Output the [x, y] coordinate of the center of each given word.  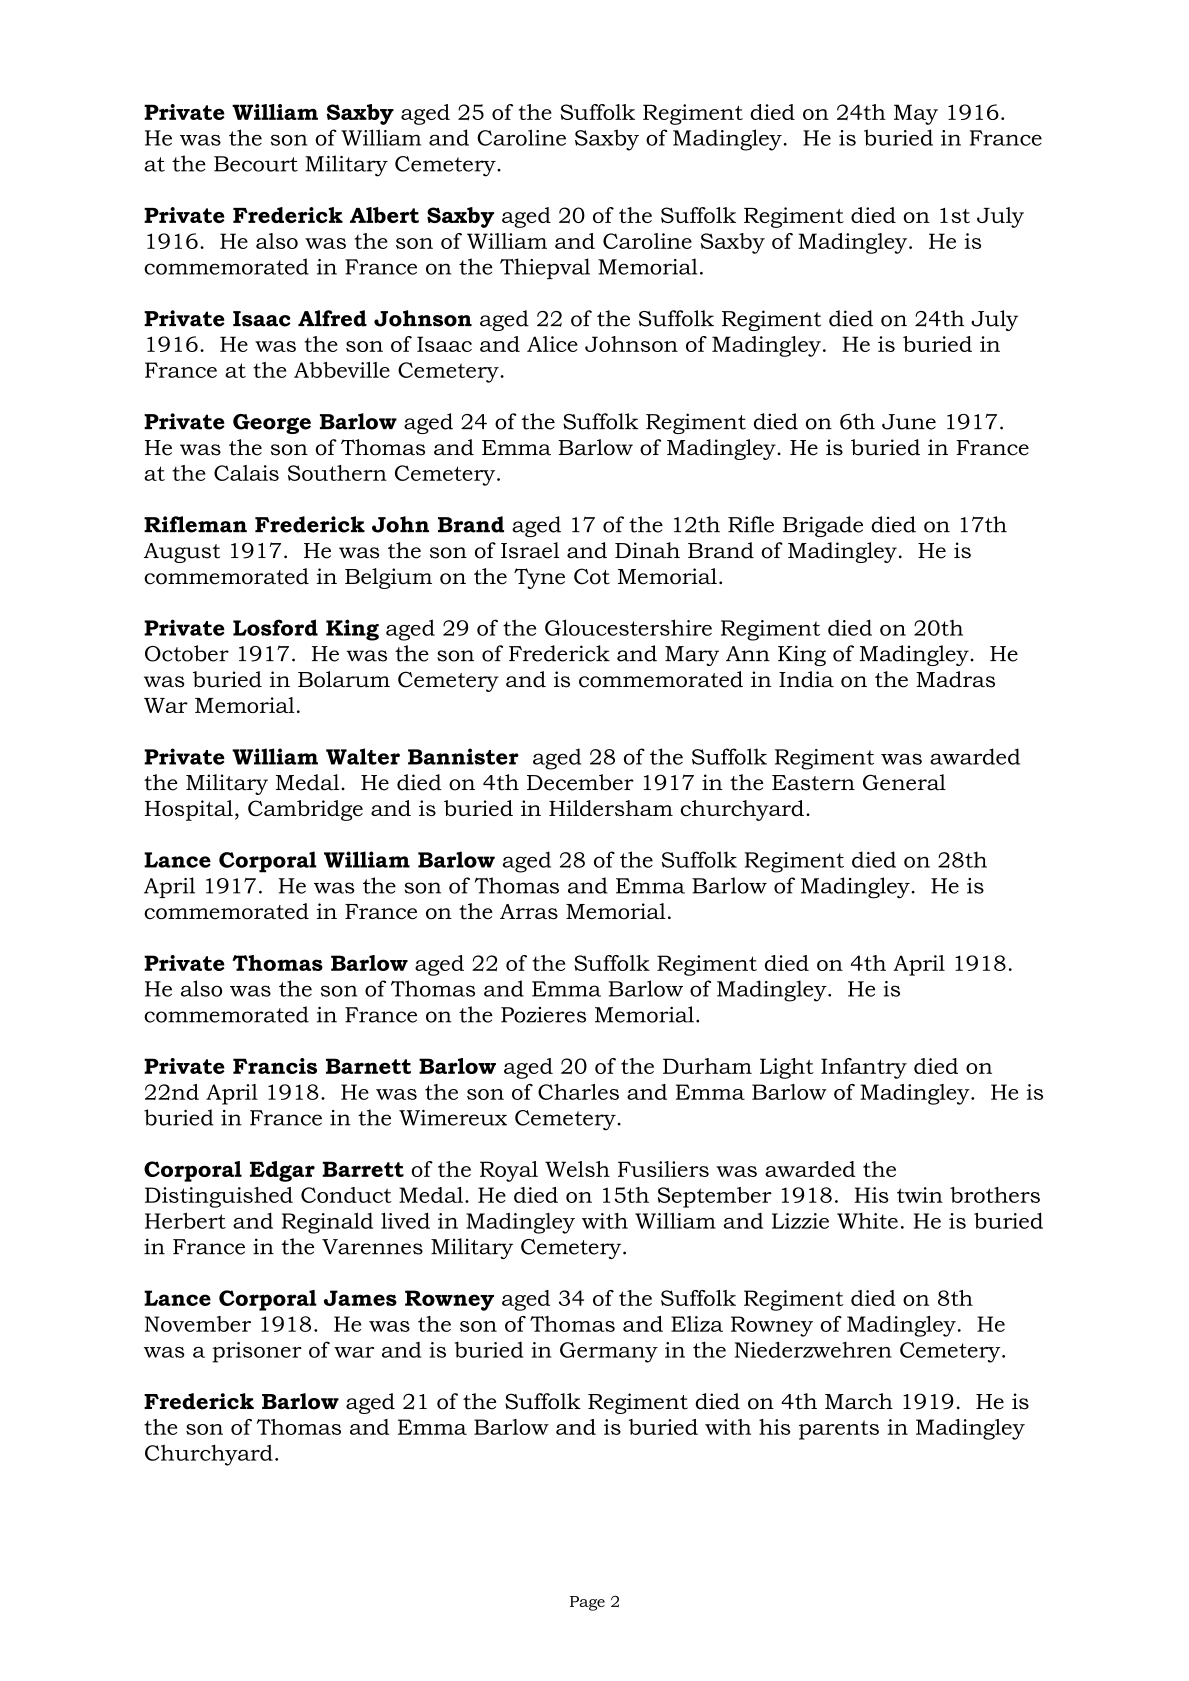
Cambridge [305, 810]
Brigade [823, 526]
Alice [552, 344]
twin [920, 1195]
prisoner [257, 1352]
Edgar [282, 1171]
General [904, 782]
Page [587, 1603]
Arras [529, 912]
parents [839, 1430]
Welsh [577, 1169]
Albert [384, 215]
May [916, 114]
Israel [530, 550]
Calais [246, 473]
